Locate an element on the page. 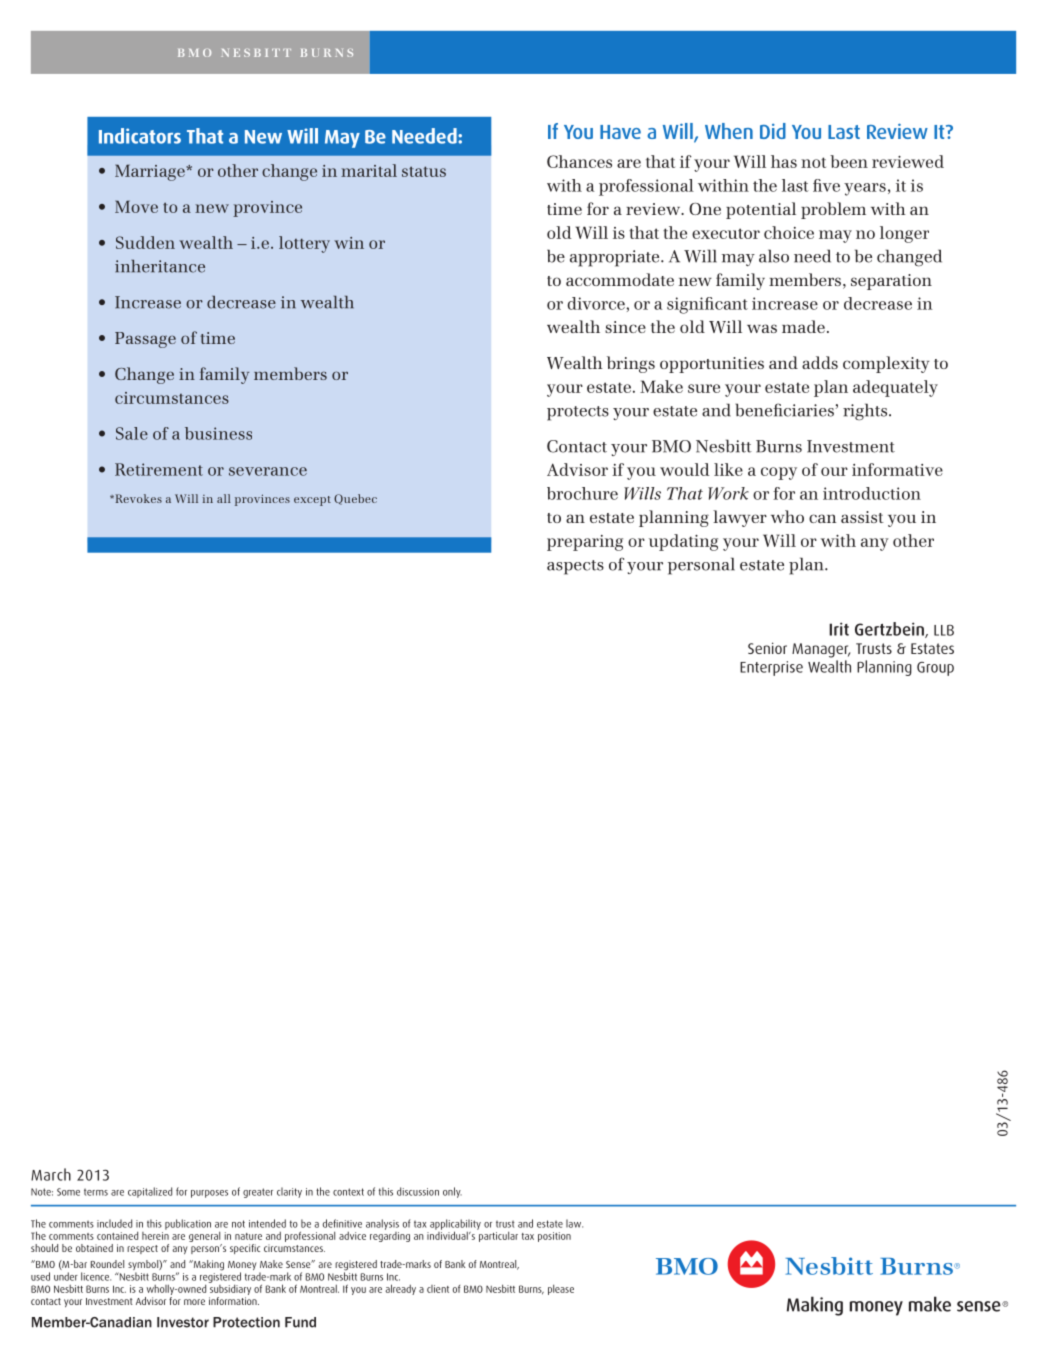 The width and height of the document is (1047, 1355). status is located at coordinates (424, 171).
